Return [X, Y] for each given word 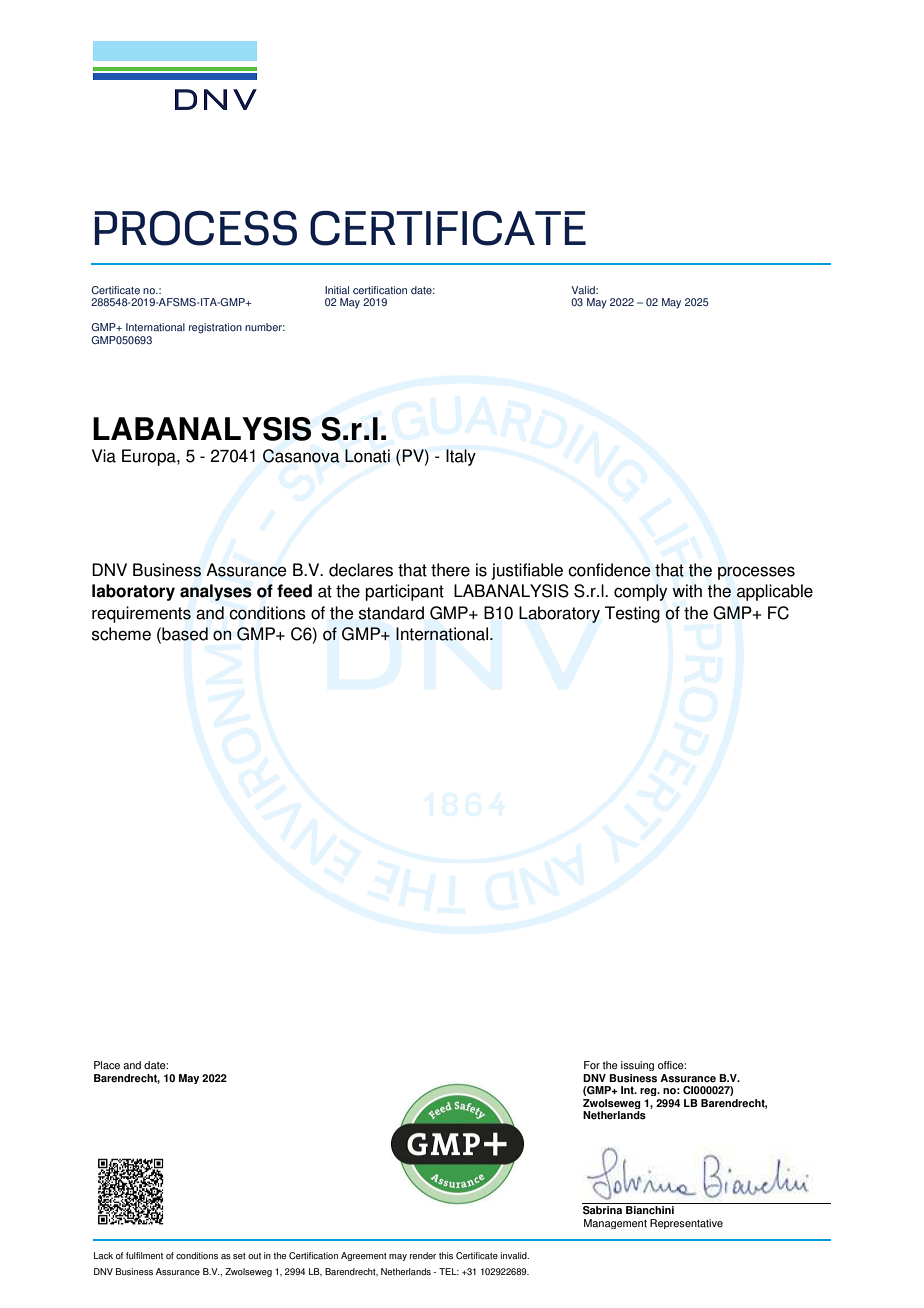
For [592, 1065]
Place [107, 1065]
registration [215, 328]
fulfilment [144, 1255]
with [687, 591]
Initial [337, 290]
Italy [461, 457]
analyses [216, 592]
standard [391, 613]
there [450, 570]
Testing [632, 614]
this [446, 1255]
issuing [637, 1066]
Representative [686, 1224]
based [184, 634]
